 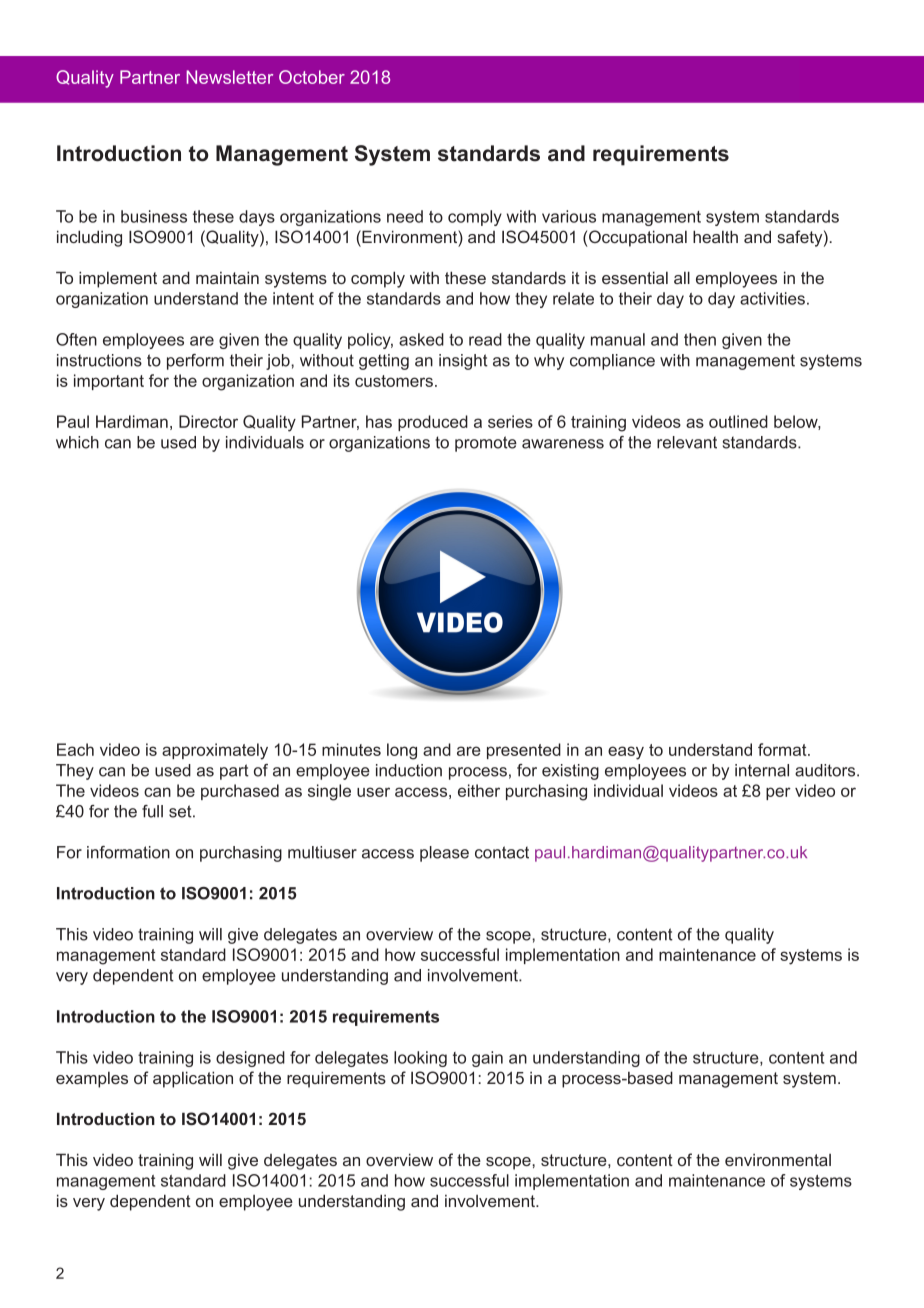 What do you see at coordinates (312, 77) in the screenshot?
I see `October` at bounding box center [312, 77].
